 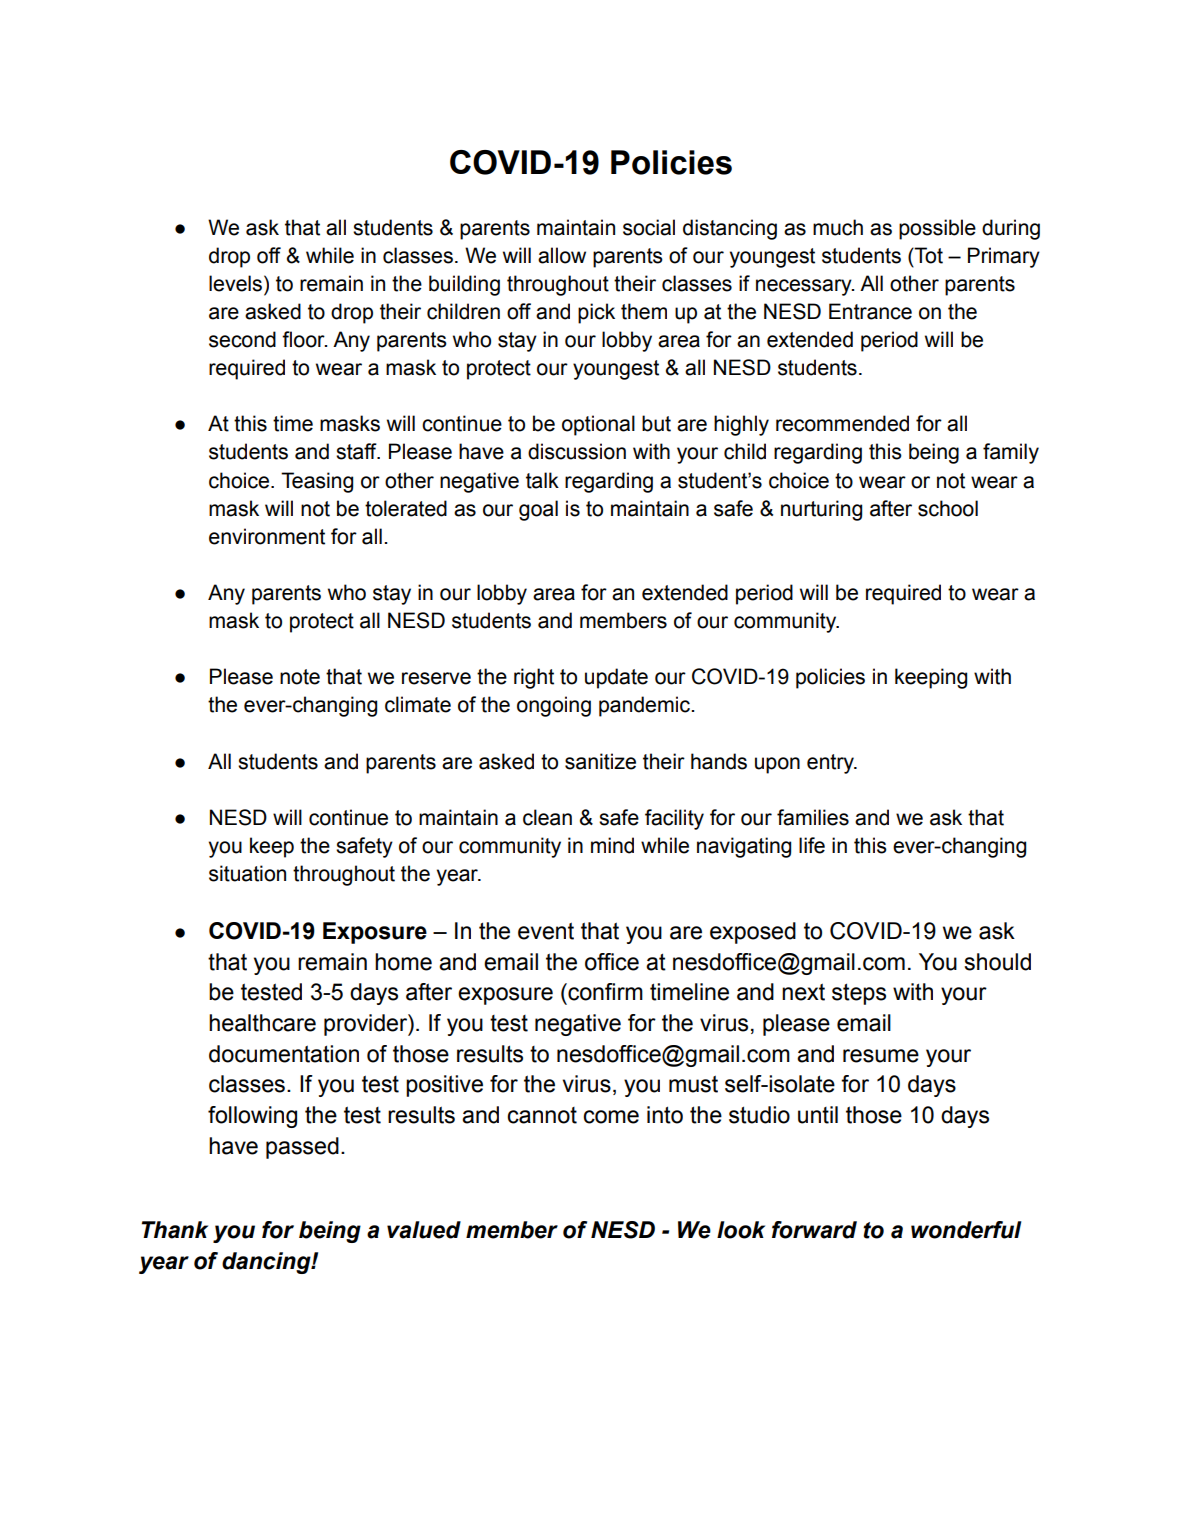 What do you see at coordinates (267, 1263) in the screenshot?
I see `dancing` at bounding box center [267, 1263].
